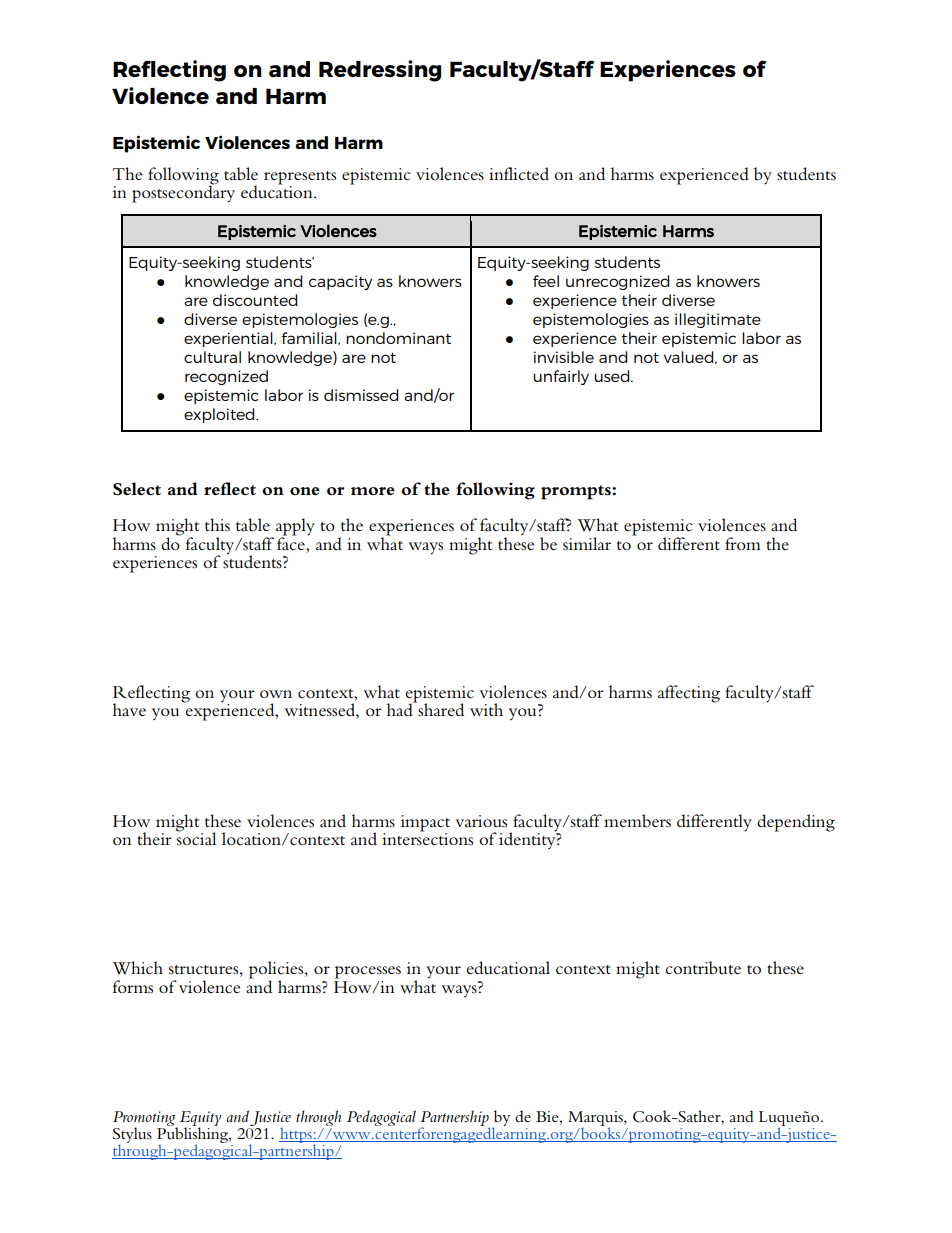  What do you see at coordinates (427, 838) in the screenshot?
I see `intersections` at bounding box center [427, 838].
